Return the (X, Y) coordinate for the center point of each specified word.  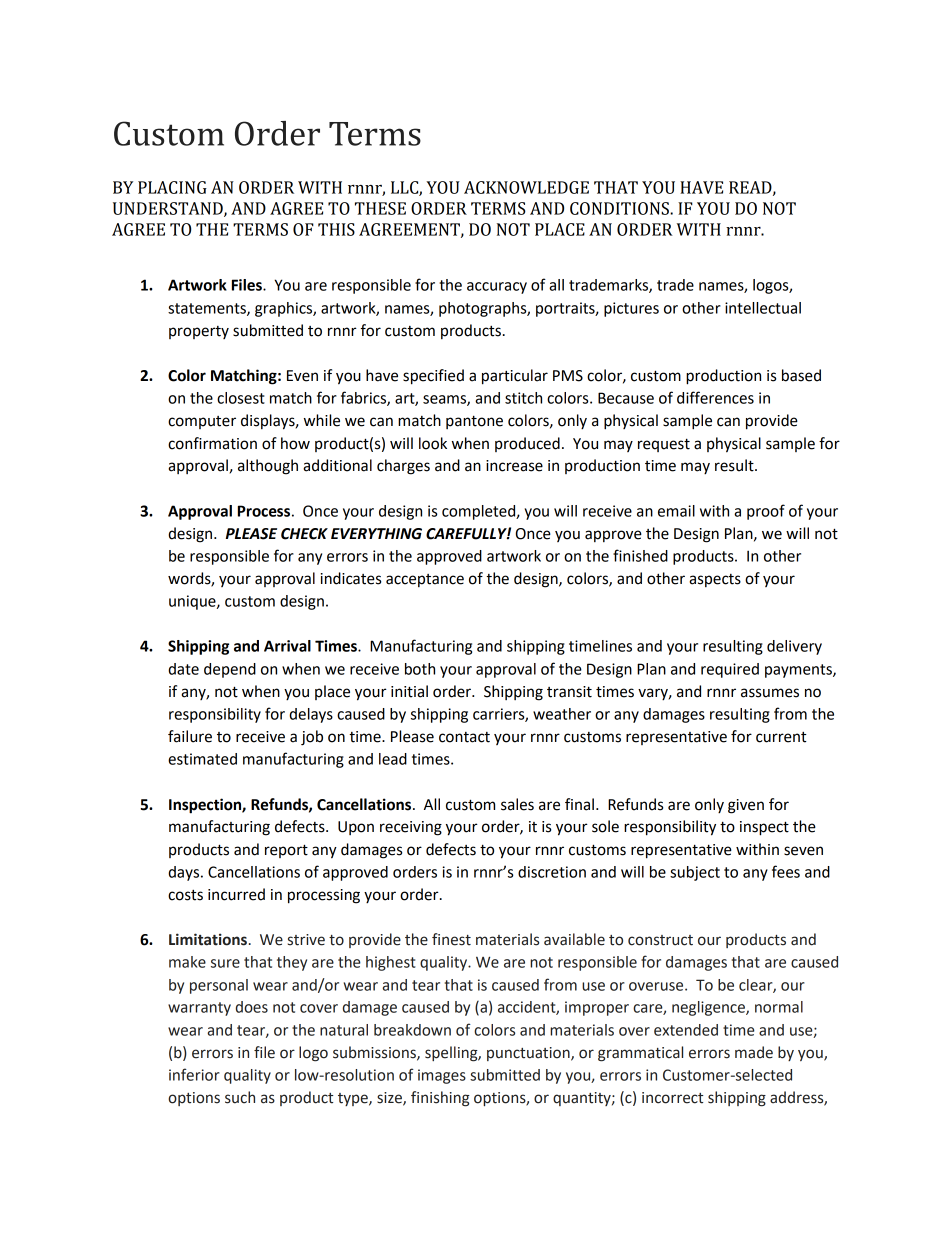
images (442, 1076)
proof (766, 512)
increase (514, 466)
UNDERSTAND (169, 209)
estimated (202, 759)
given (746, 806)
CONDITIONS (620, 208)
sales (517, 804)
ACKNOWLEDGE (526, 187)
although (268, 467)
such (240, 1097)
